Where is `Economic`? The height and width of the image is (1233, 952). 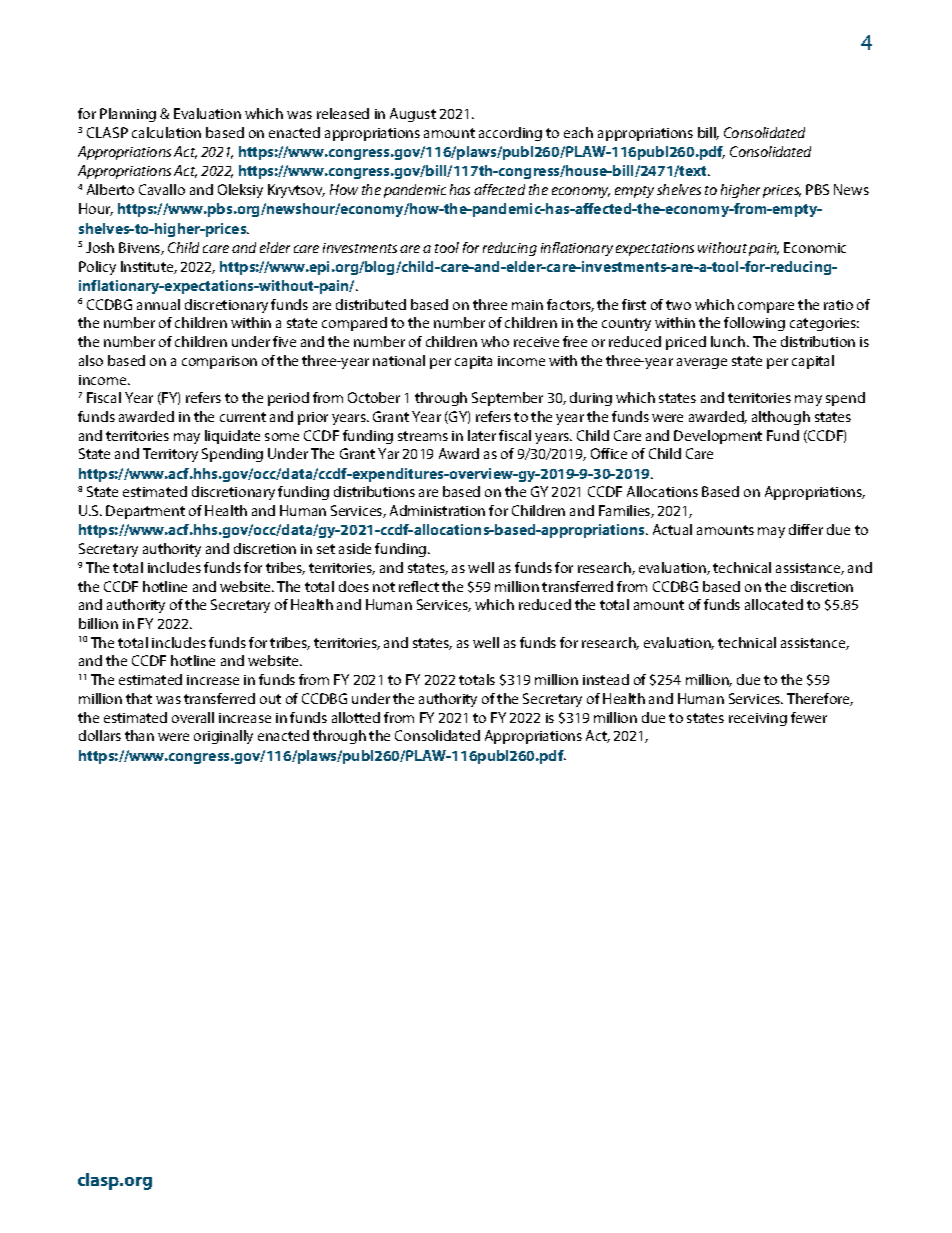 Economic is located at coordinates (815, 247).
